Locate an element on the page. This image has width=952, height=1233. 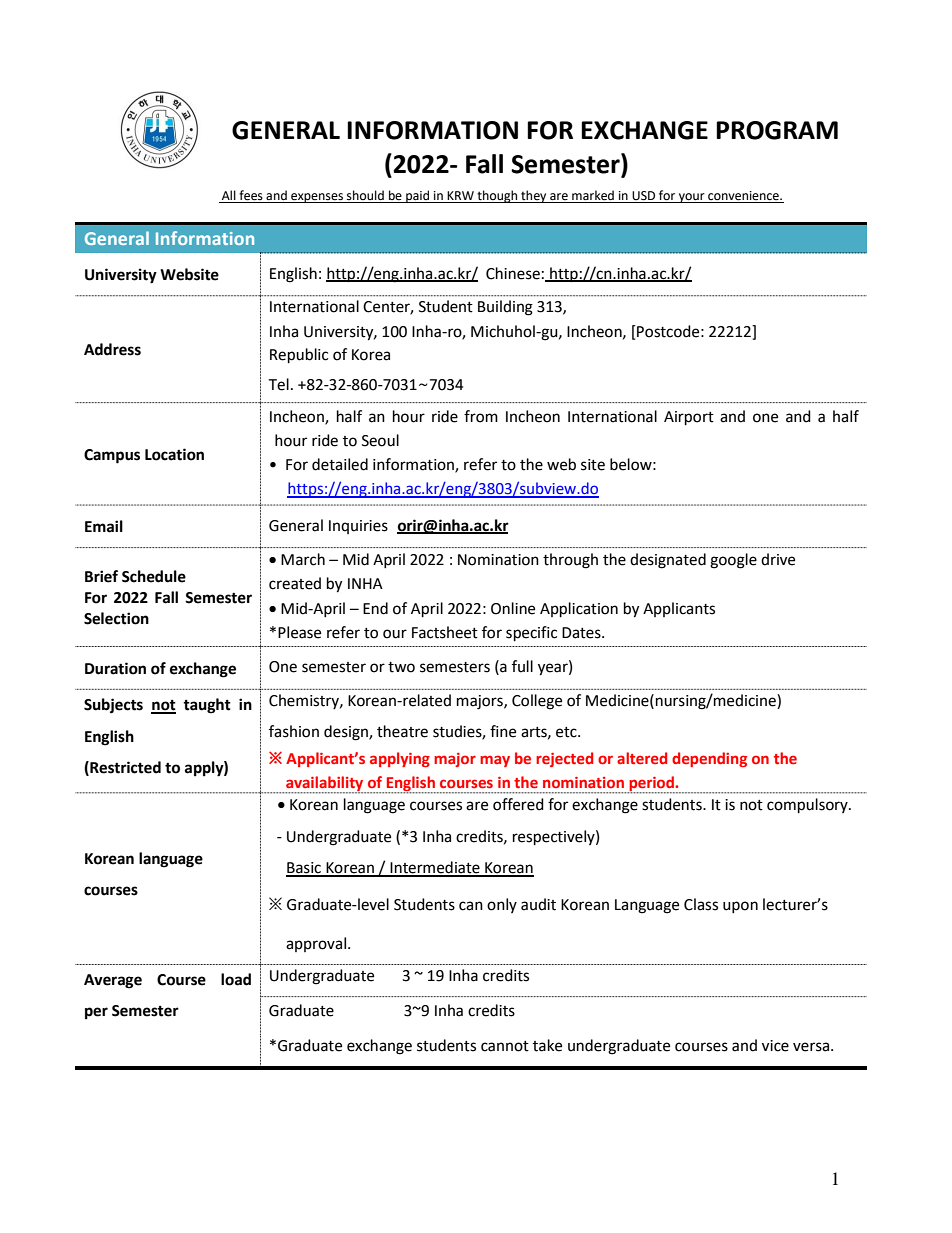
Location is located at coordinates (174, 454).
